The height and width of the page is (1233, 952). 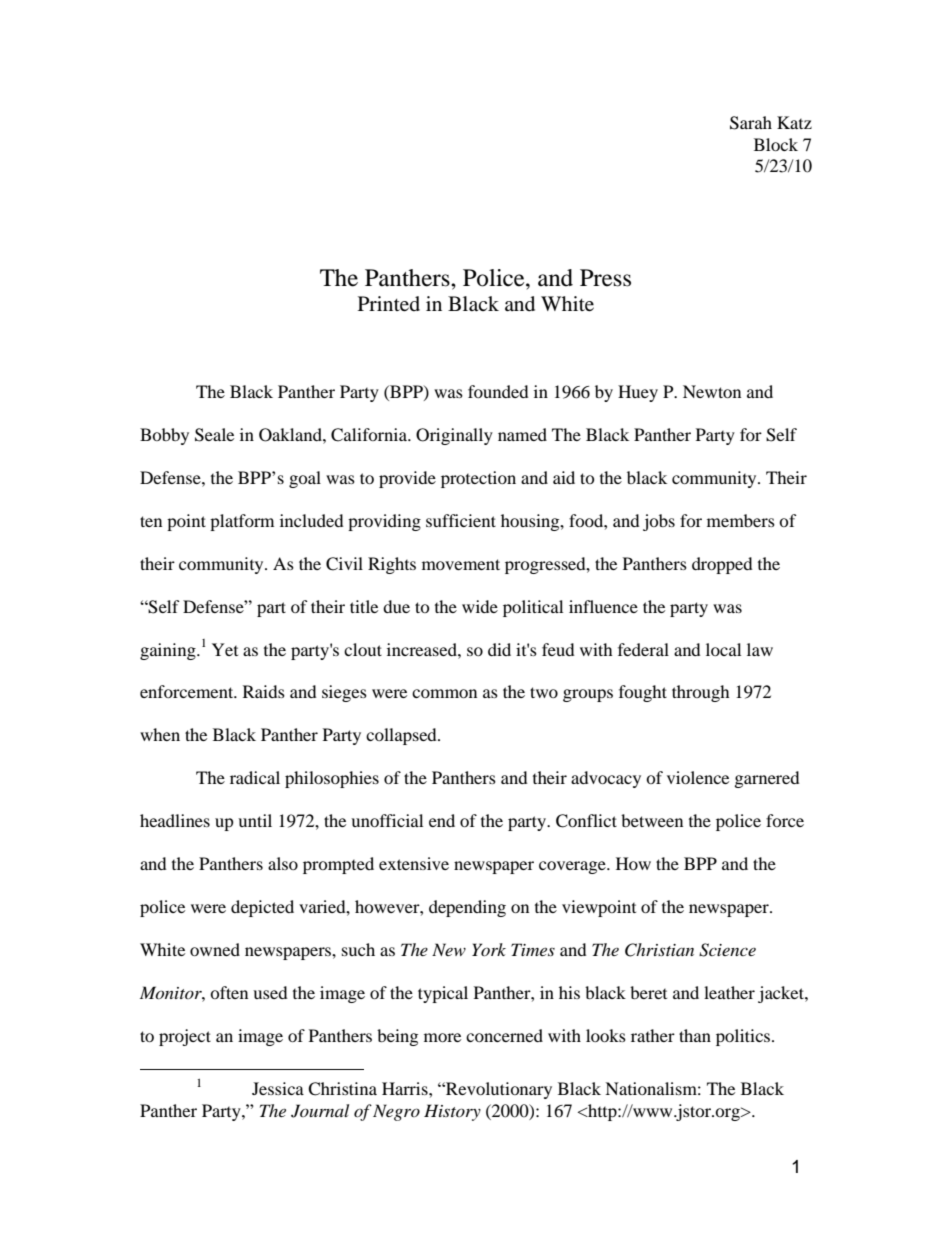 What do you see at coordinates (389, 303) in the page?
I see `Printed` at bounding box center [389, 303].
